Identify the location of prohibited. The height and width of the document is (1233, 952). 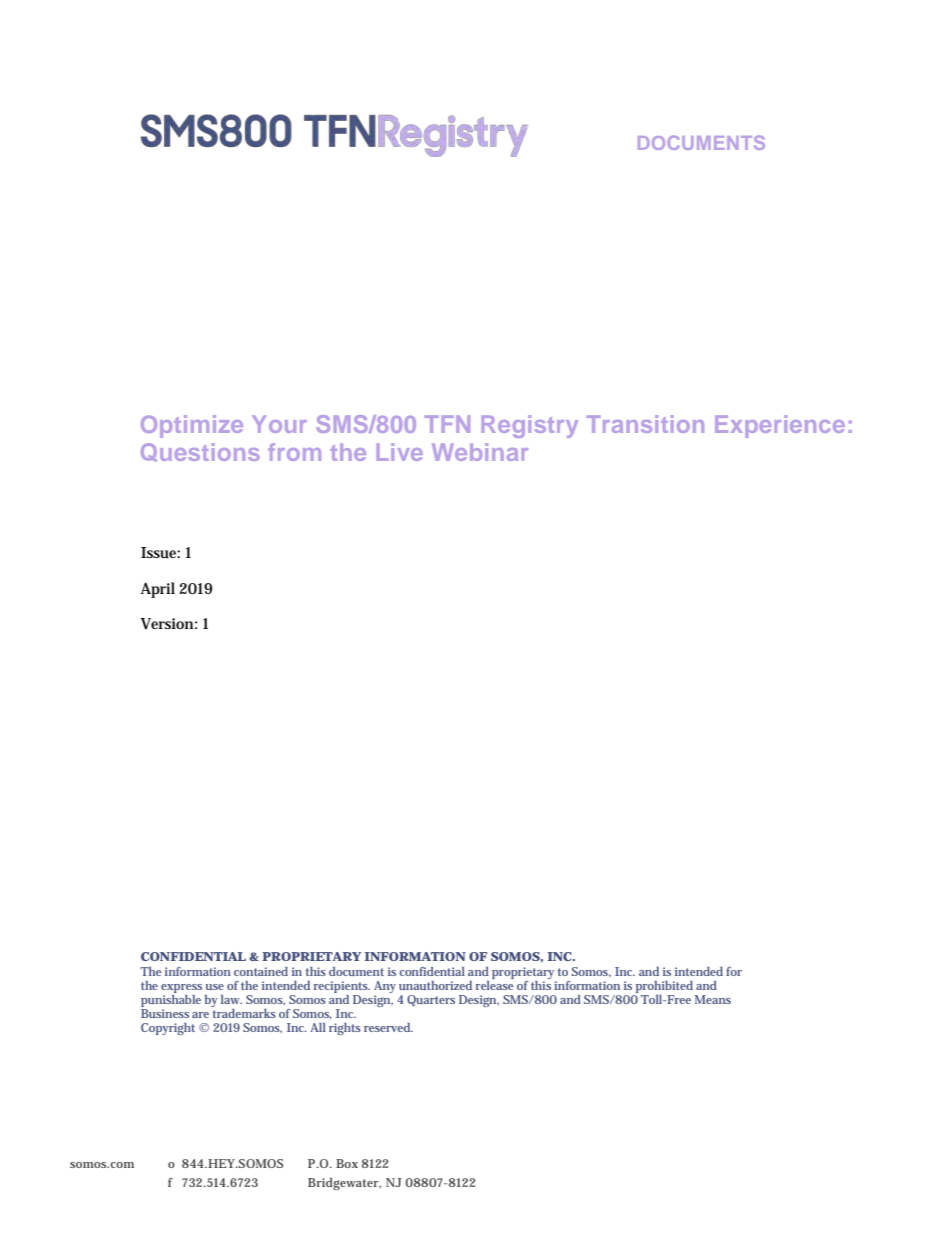
(664, 987).
